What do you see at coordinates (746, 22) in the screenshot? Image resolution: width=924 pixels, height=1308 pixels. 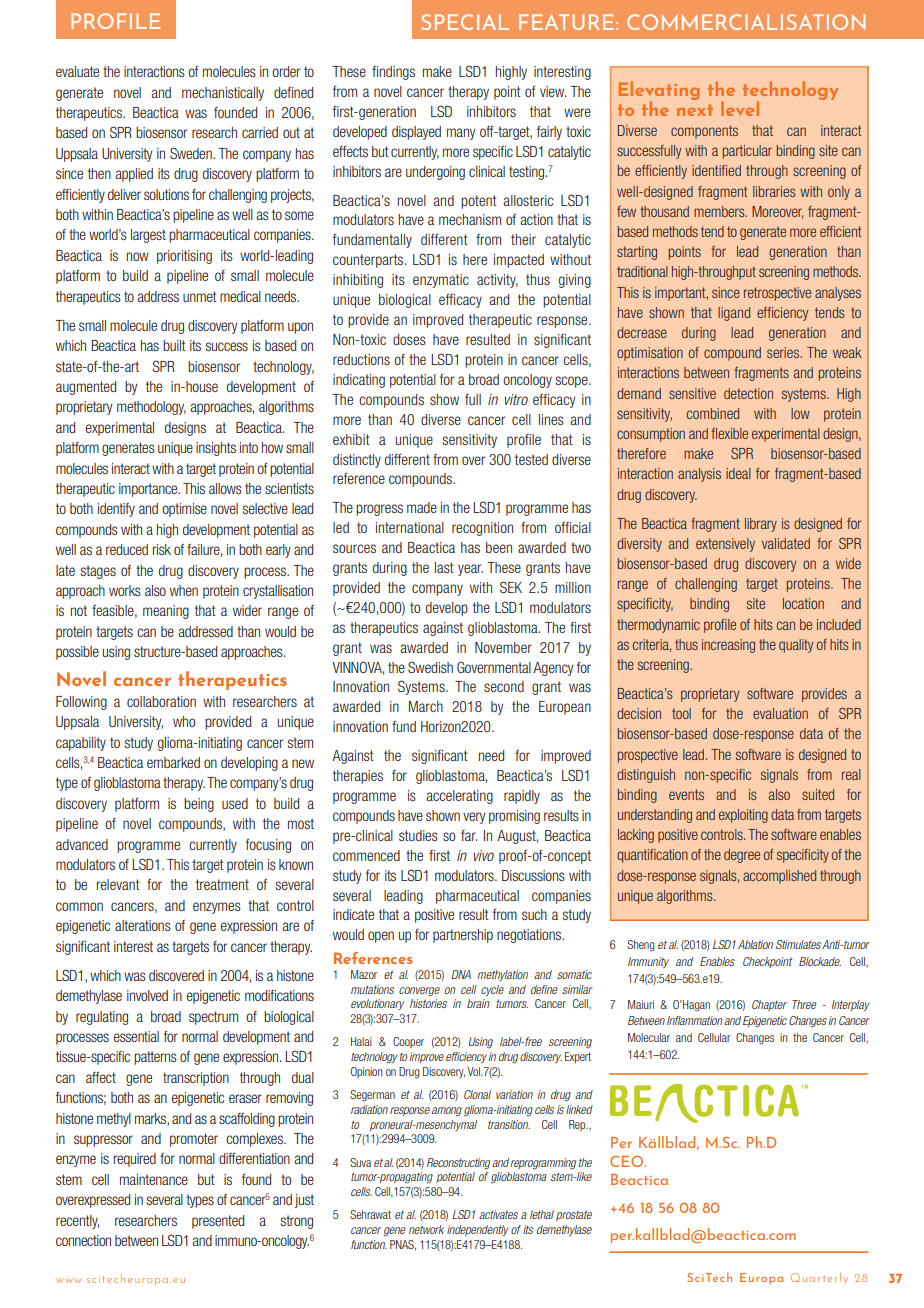 I see `COMMERCIALISATION` at bounding box center [746, 22].
